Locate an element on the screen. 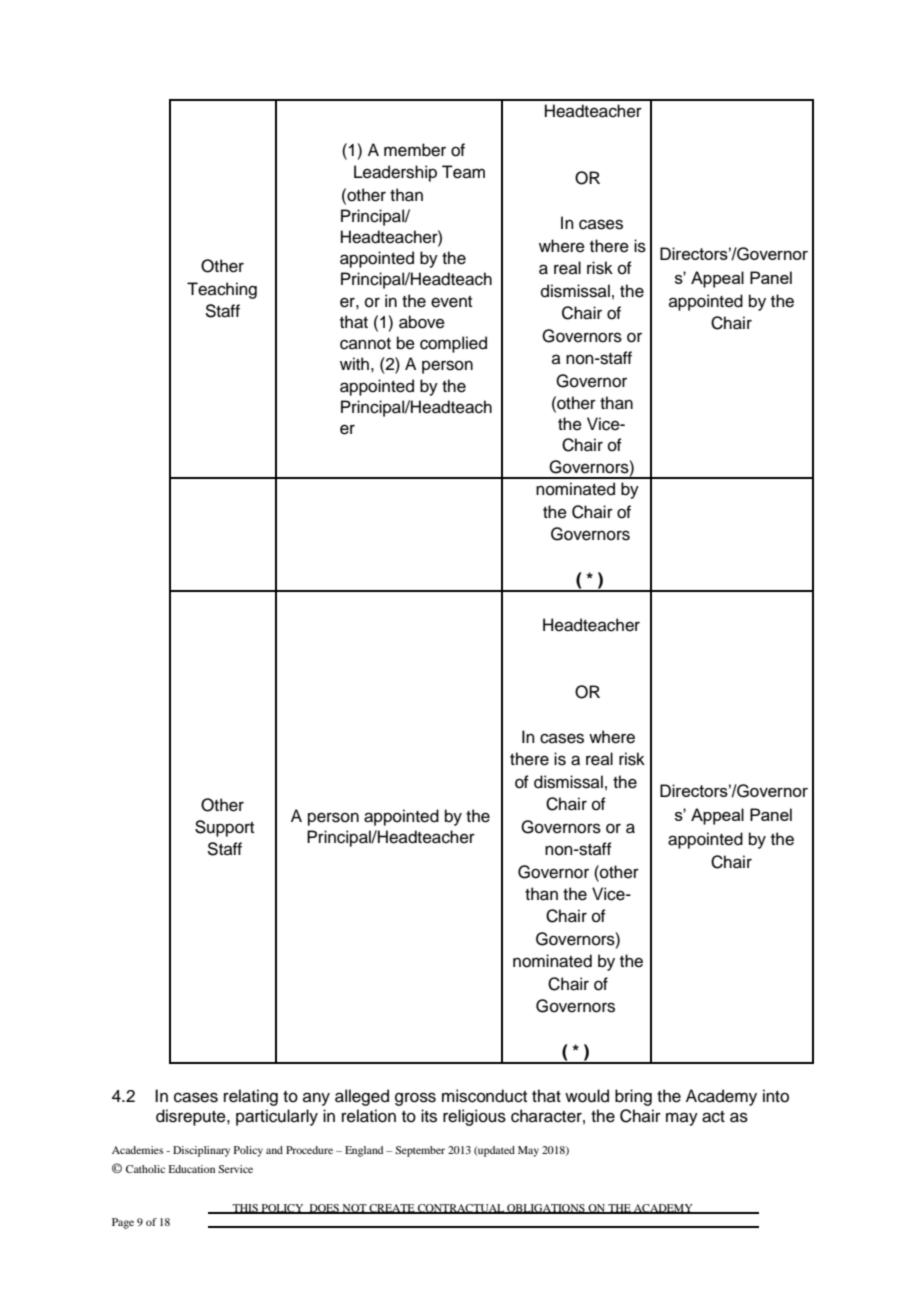 This screenshot has height=1308, width=924. bring is located at coordinates (633, 1097).
